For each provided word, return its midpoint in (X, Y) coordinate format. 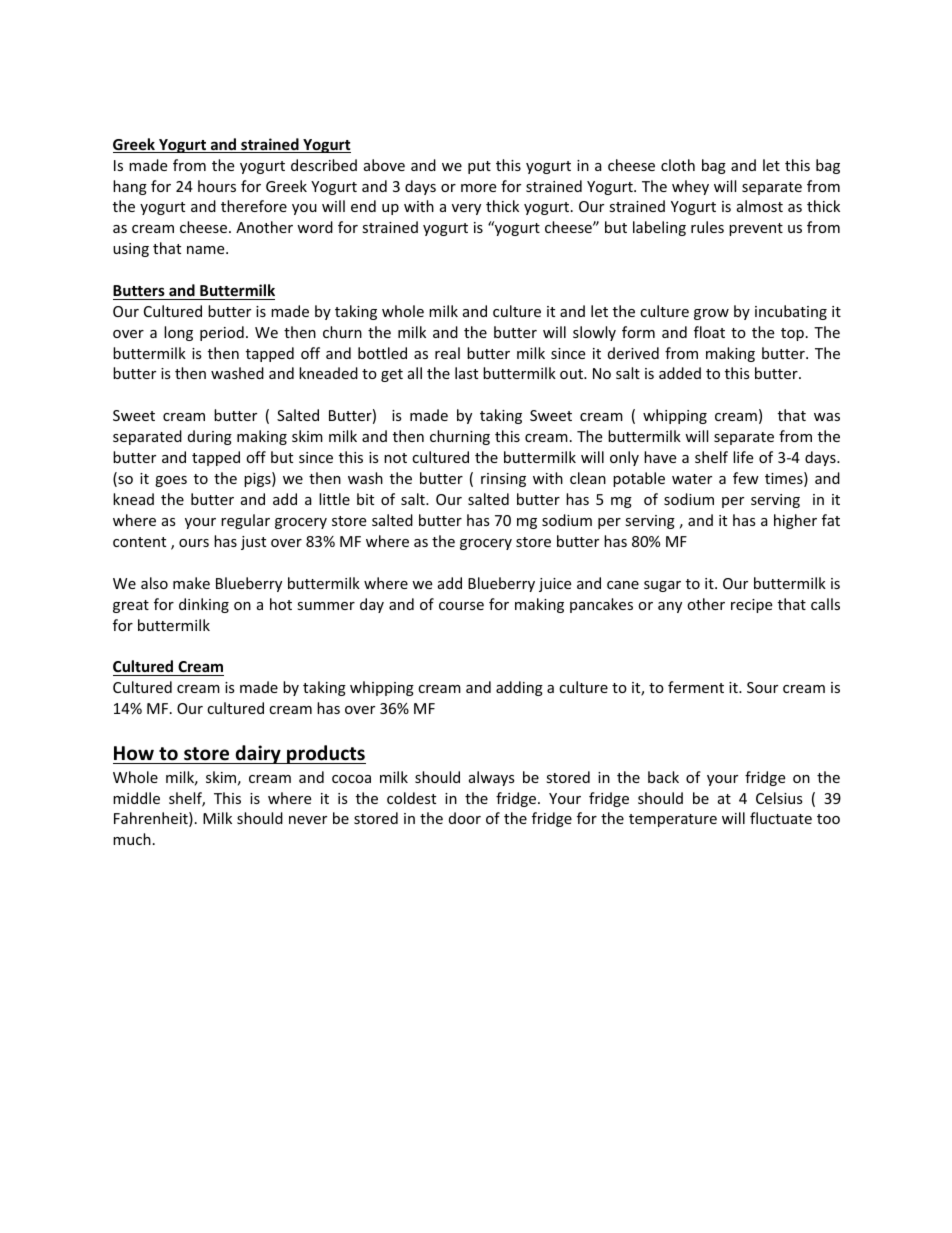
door (465, 818)
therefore (254, 206)
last (466, 373)
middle (136, 798)
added (680, 373)
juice (555, 585)
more (478, 188)
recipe (751, 606)
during (210, 437)
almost (760, 206)
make (191, 583)
